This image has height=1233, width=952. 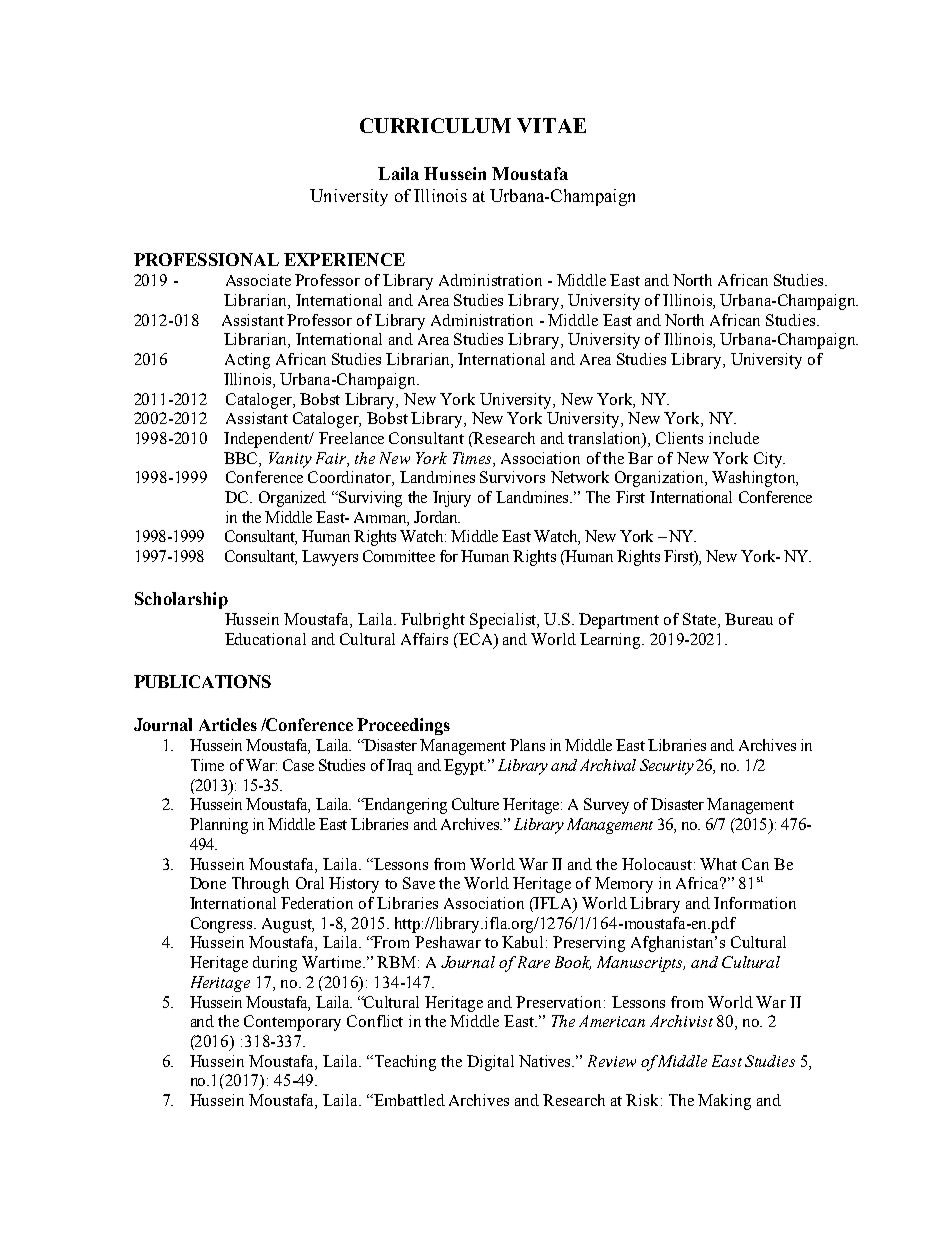 I want to click on Digital, so click(x=490, y=1063).
